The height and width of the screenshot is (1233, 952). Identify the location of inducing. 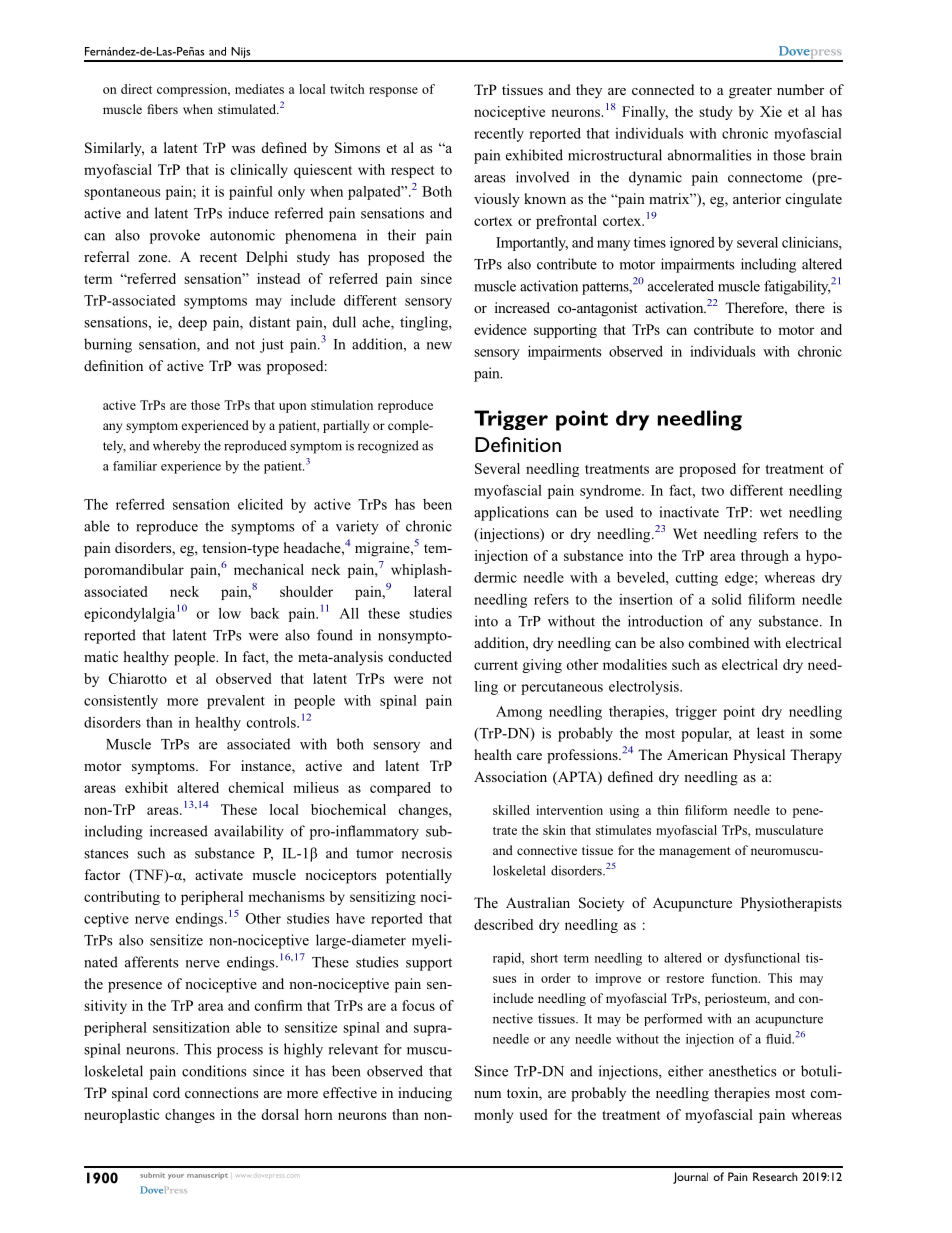
(425, 1094).
